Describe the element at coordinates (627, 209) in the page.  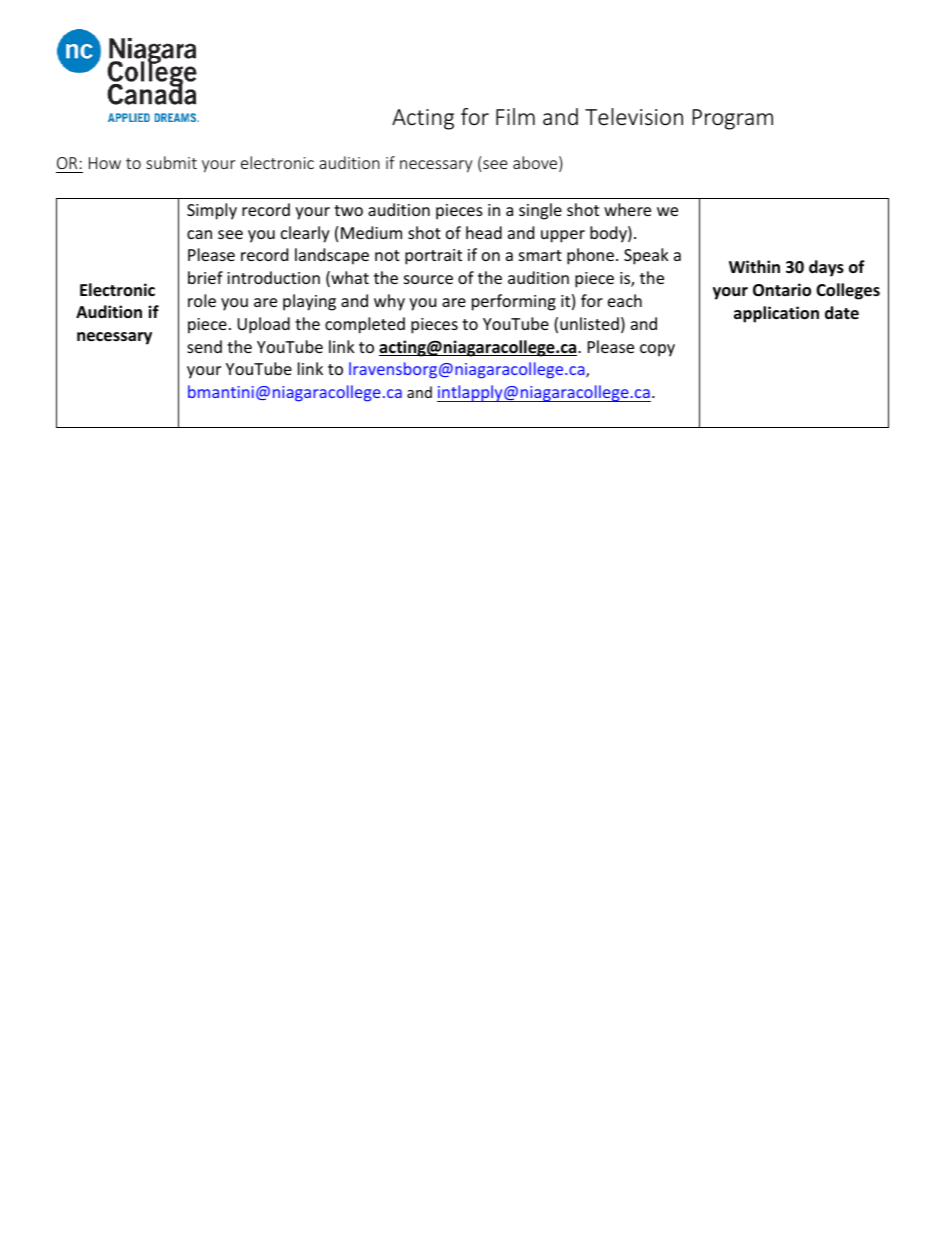
I see `where` at that location.
